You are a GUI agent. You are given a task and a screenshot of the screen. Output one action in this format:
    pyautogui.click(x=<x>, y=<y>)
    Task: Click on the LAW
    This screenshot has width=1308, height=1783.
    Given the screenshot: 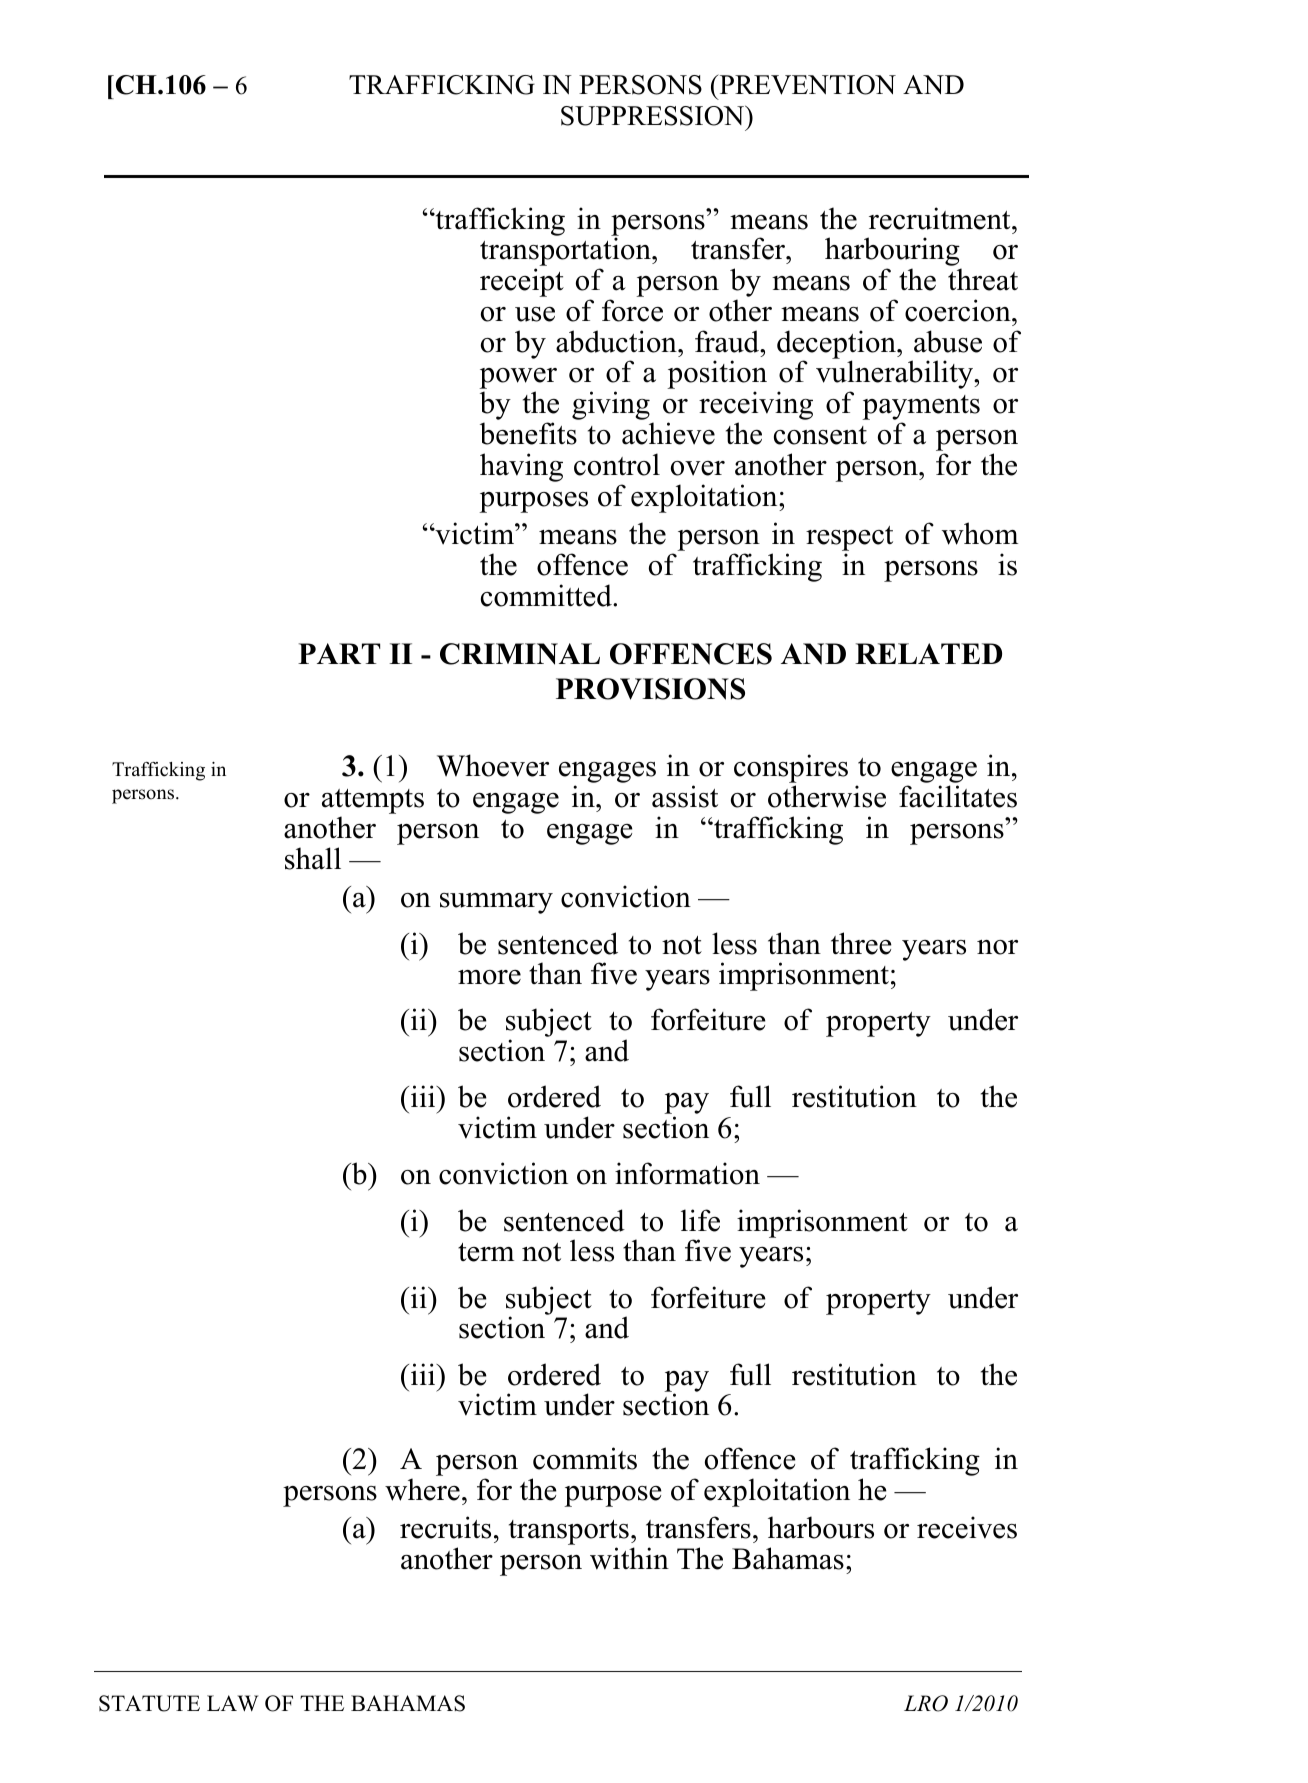 What is the action you would take?
    pyautogui.click(x=232, y=1703)
